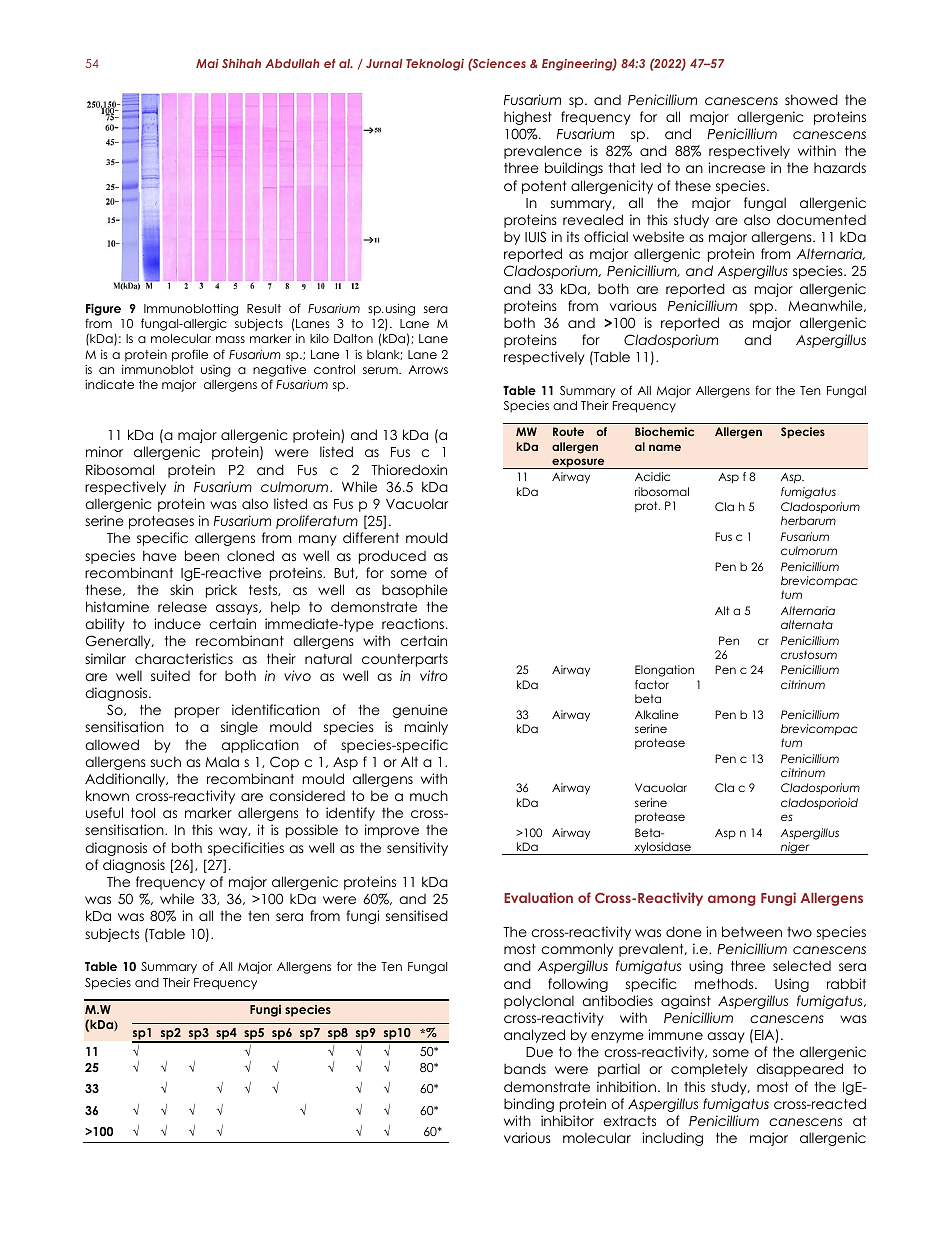 The width and height of the screenshot is (952, 1233). I want to click on Dalton, so click(353, 338).
